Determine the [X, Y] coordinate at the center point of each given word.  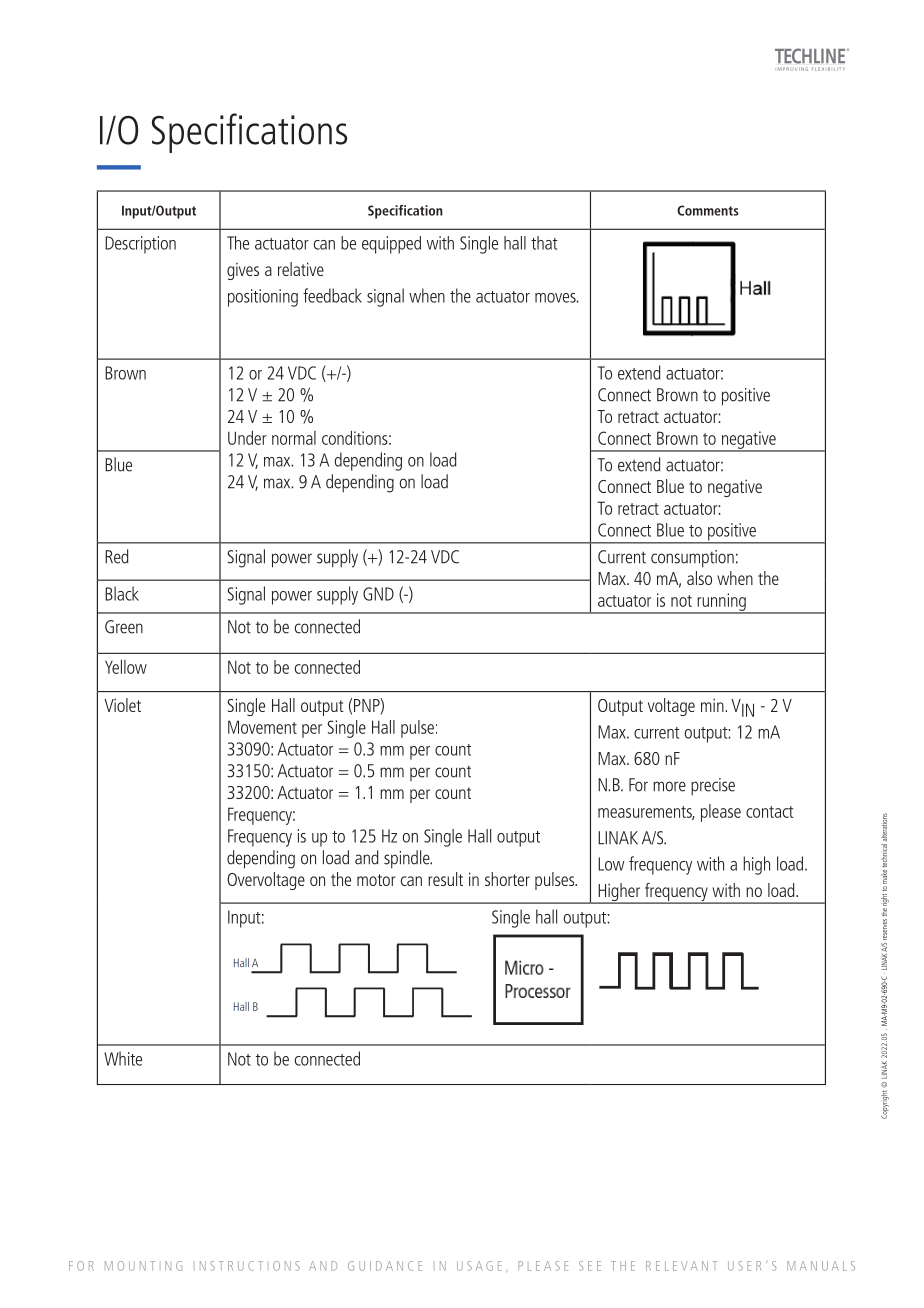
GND [378, 594]
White [123, 1058]
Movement [262, 727]
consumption [692, 559]
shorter [507, 879]
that [544, 243]
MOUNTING [143, 1266]
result [445, 879]
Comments [708, 210]
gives [243, 271]
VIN [742, 708]
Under [247, 437]
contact [769, 812]
